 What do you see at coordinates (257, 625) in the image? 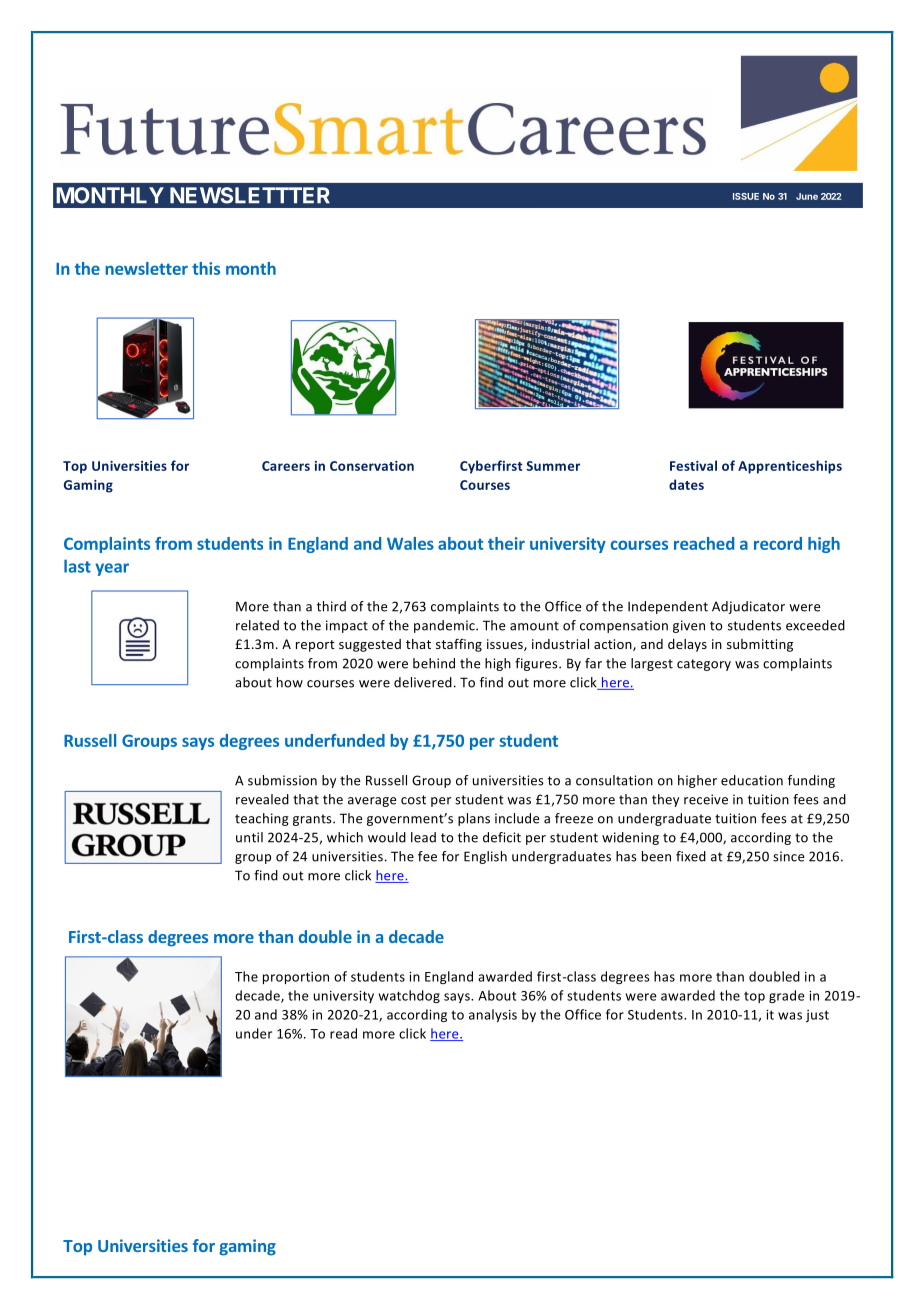
I see `related` at bounding box center [257, 625].
